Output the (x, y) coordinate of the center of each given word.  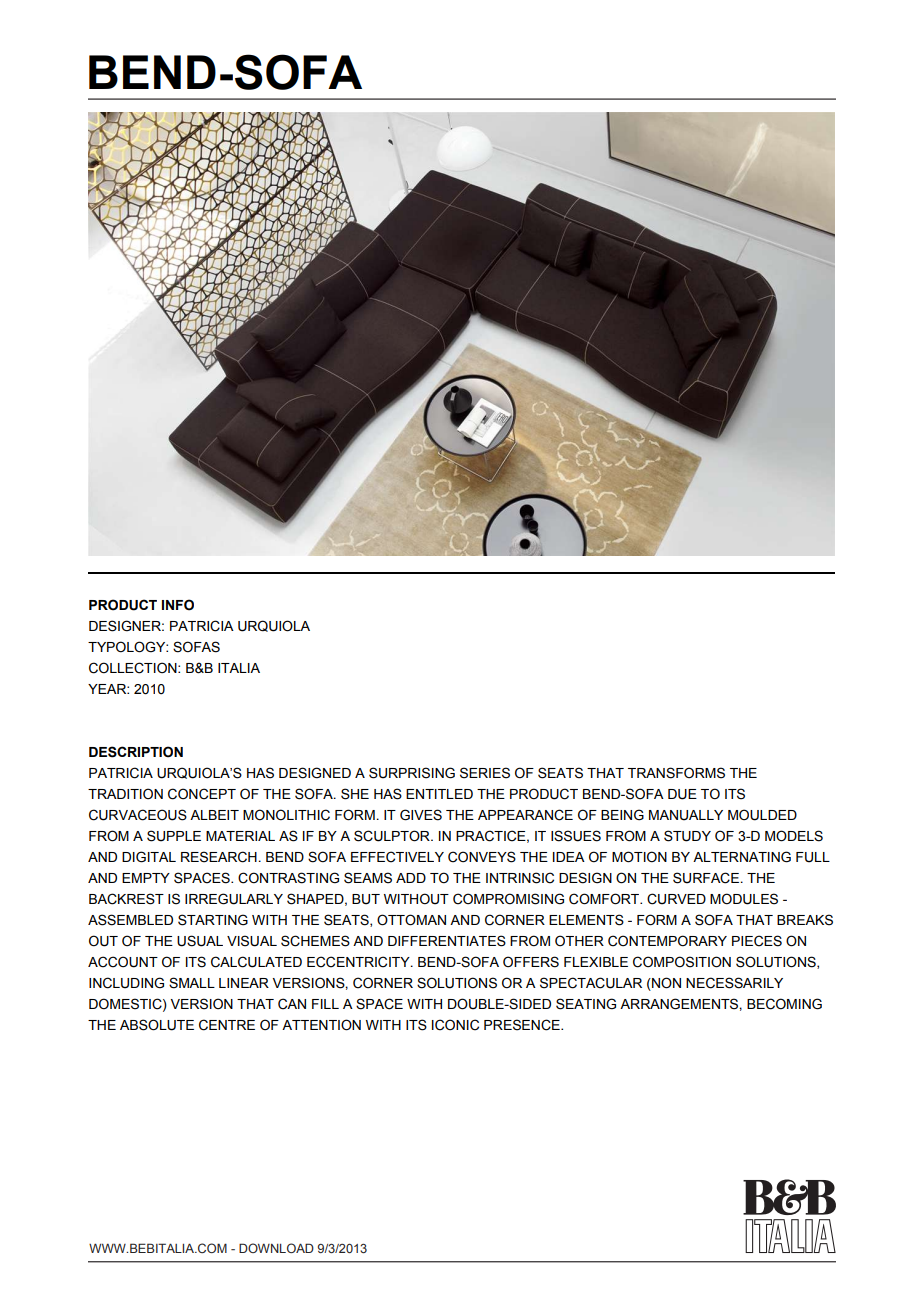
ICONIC (455, 1025)
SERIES (485, 773)
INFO (178, 605)
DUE (682, 794)
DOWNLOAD (276, 1248)
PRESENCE (523, 1025)
